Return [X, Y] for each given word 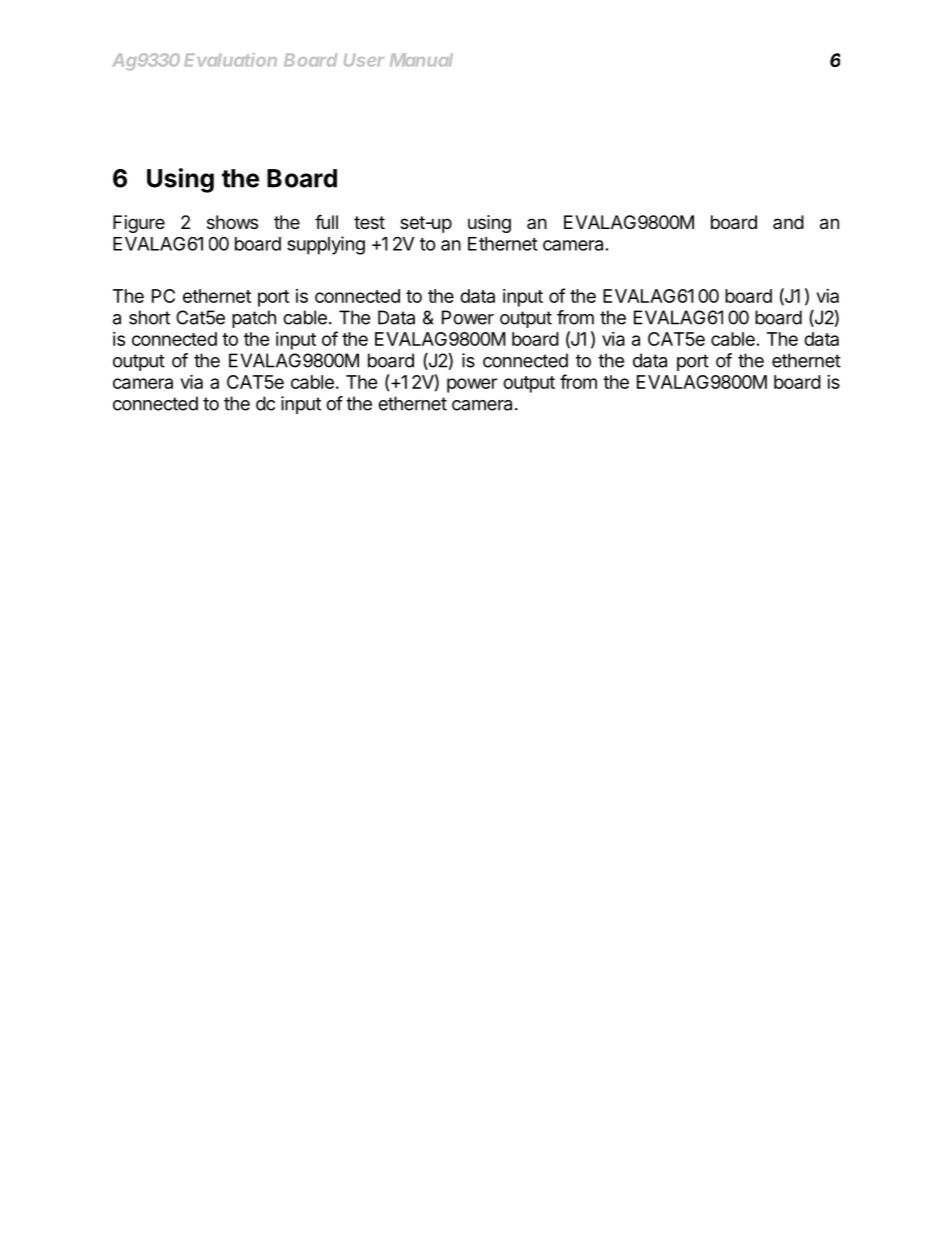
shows [232, 222]
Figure [139, 224]
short [149, 317]
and [788, 222]
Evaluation [230, 60]
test [369, 222]
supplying [326, 245]
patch [254, 319]
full [326, 221]
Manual [421, 60]
